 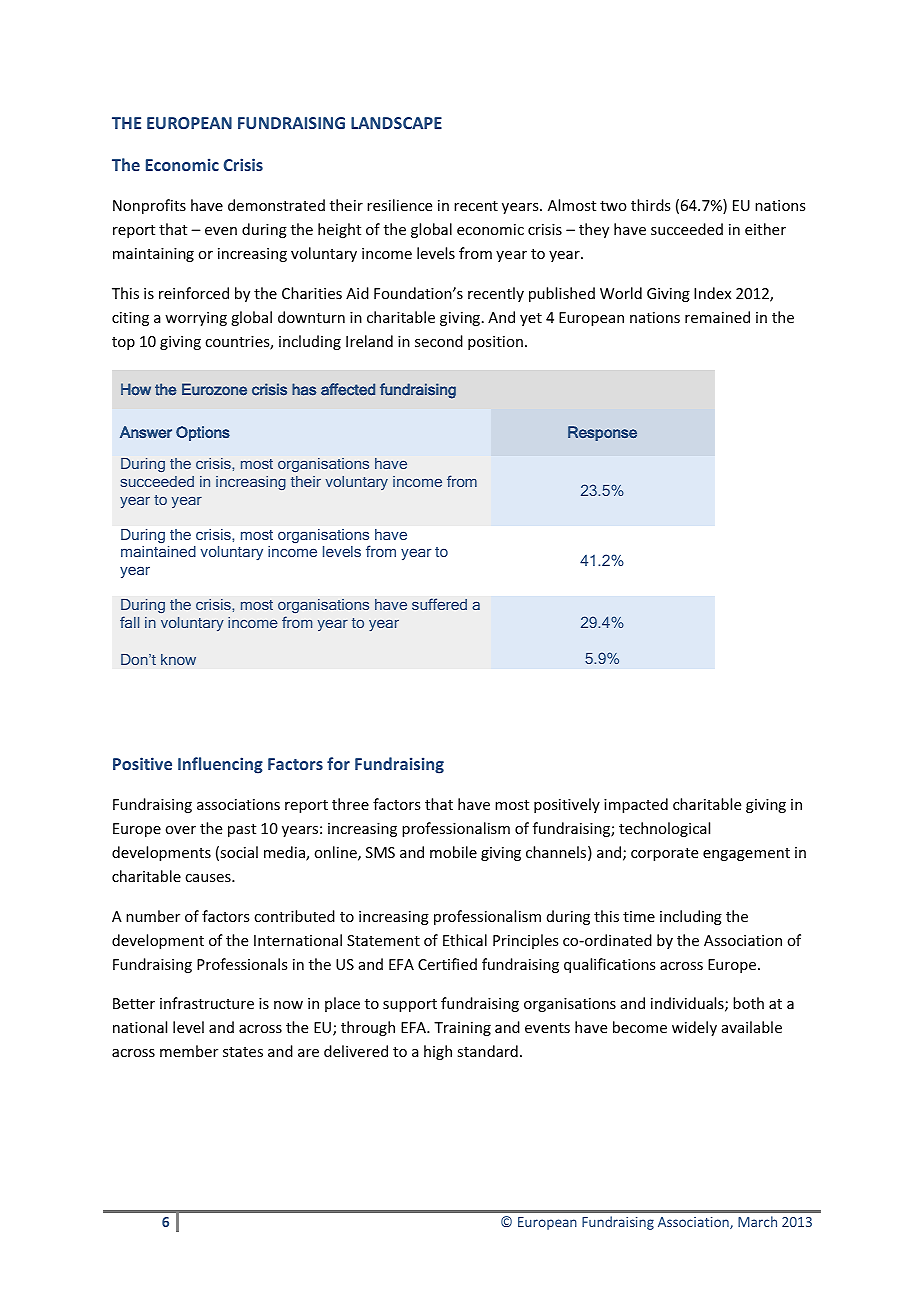 I want to click on LANDSCAPE, so click(x=396, y=123).
